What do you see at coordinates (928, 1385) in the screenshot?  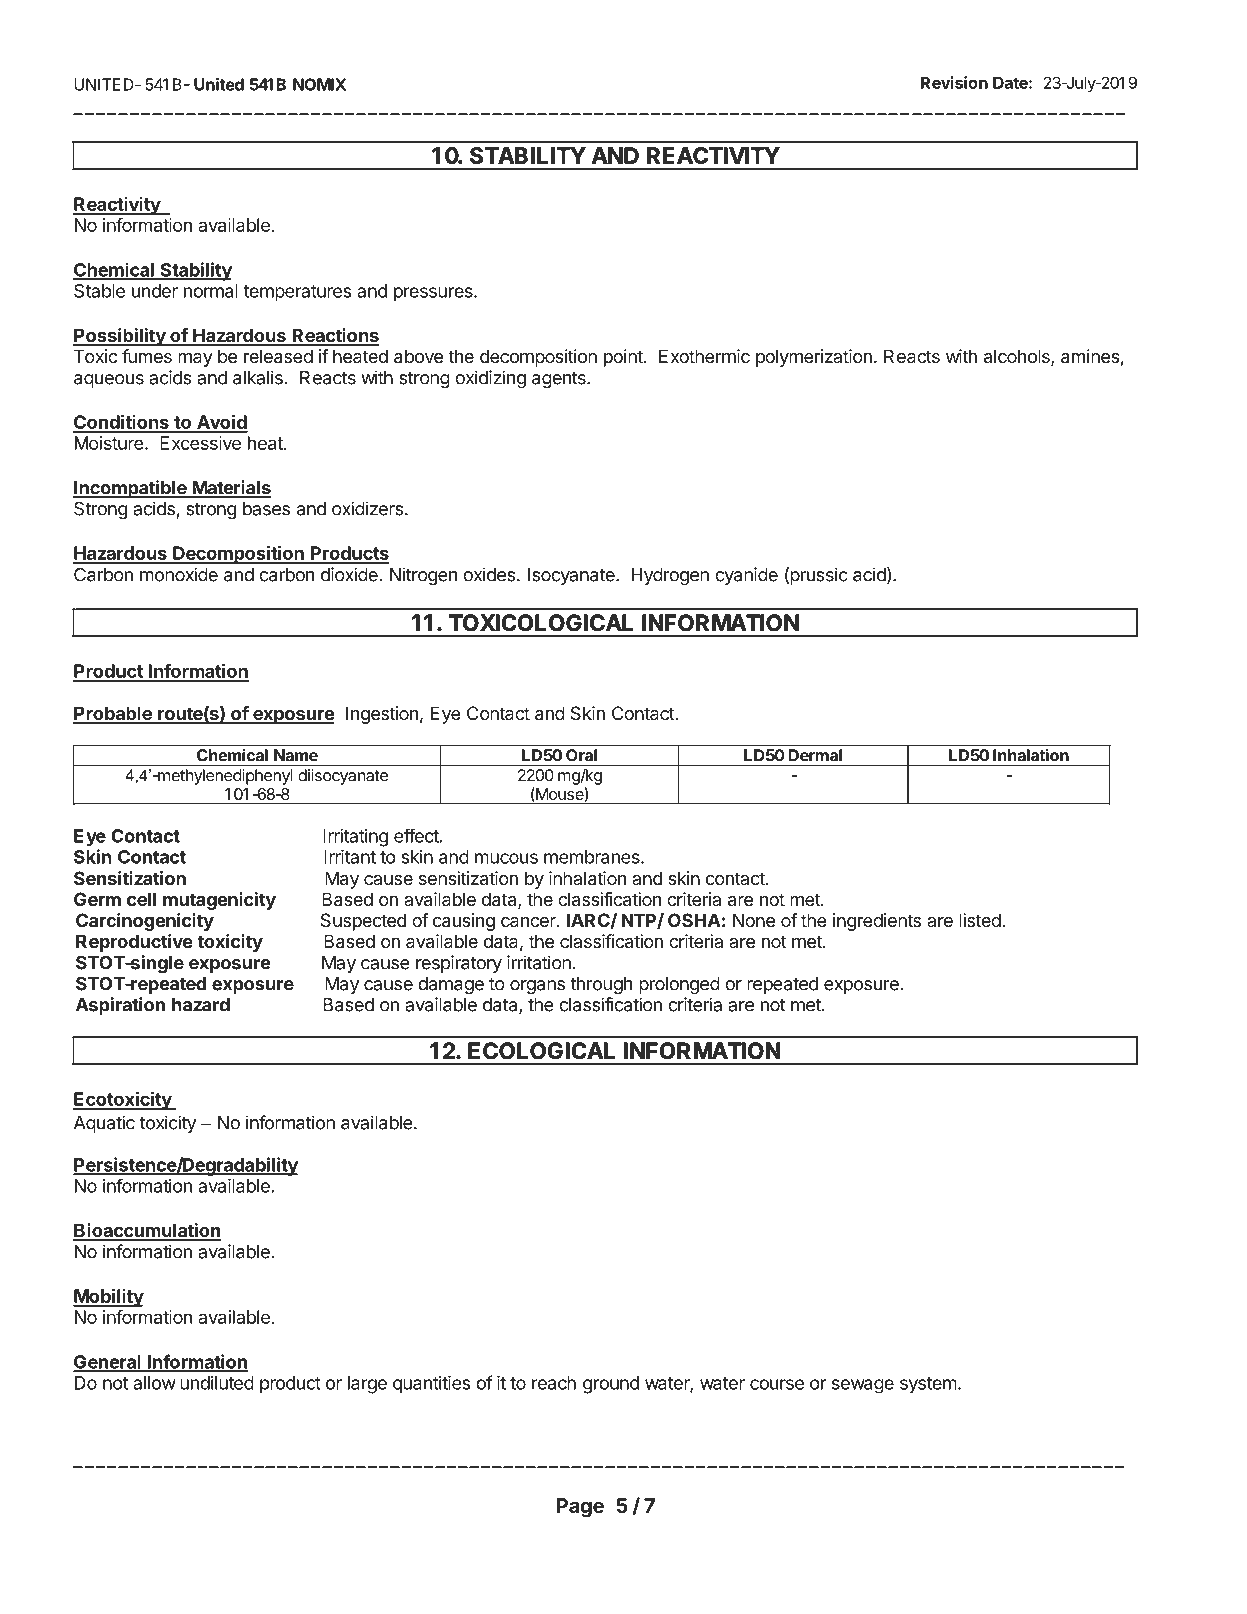 I see `system` at bounding box center [928, 1385].
